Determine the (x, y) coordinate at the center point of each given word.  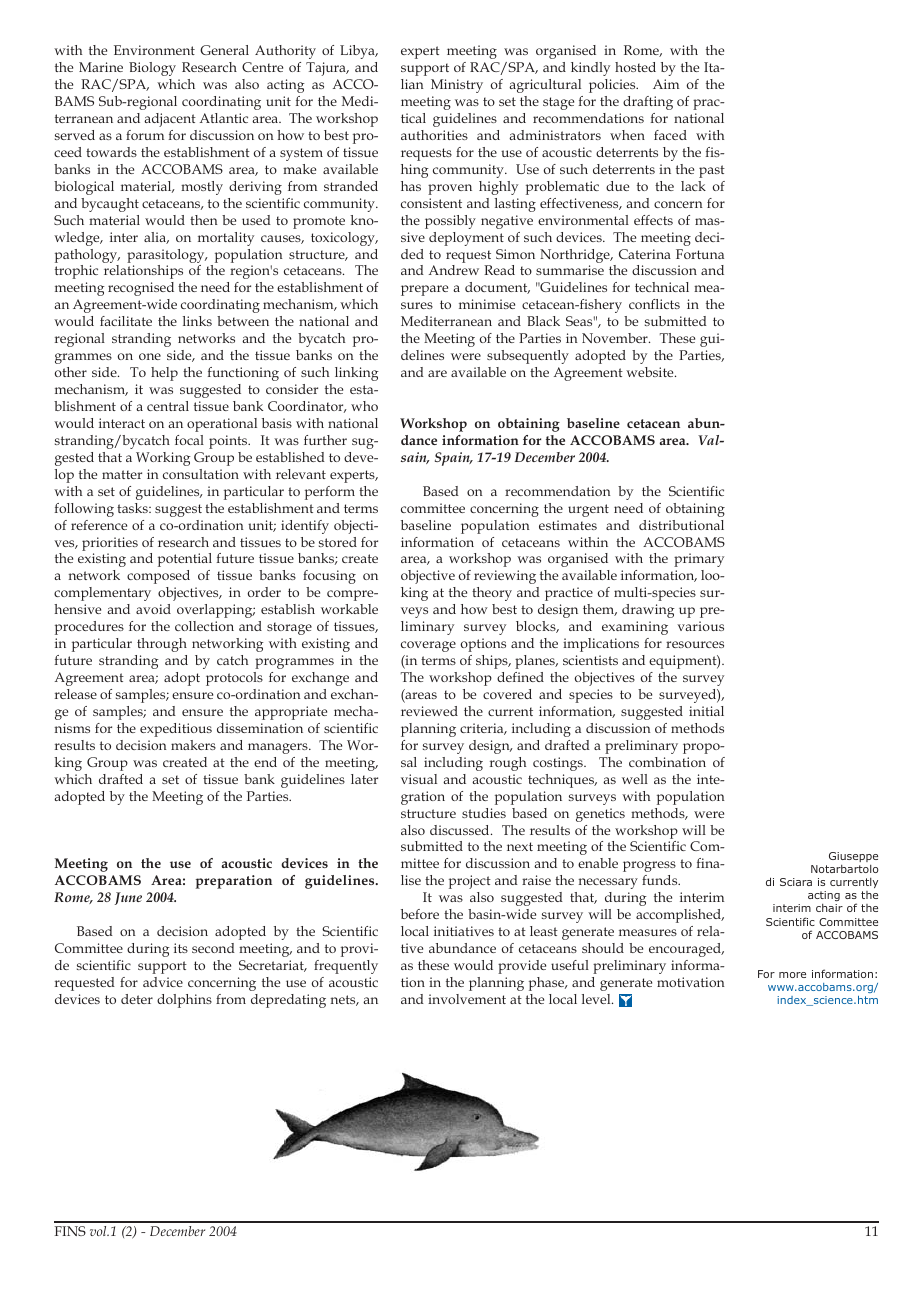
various (700, 626)
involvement (467, 999)
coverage (428, 646)
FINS (70, 1231)
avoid (153, 609)
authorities (434, 135)
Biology (152, 69)
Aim (666, 84)
